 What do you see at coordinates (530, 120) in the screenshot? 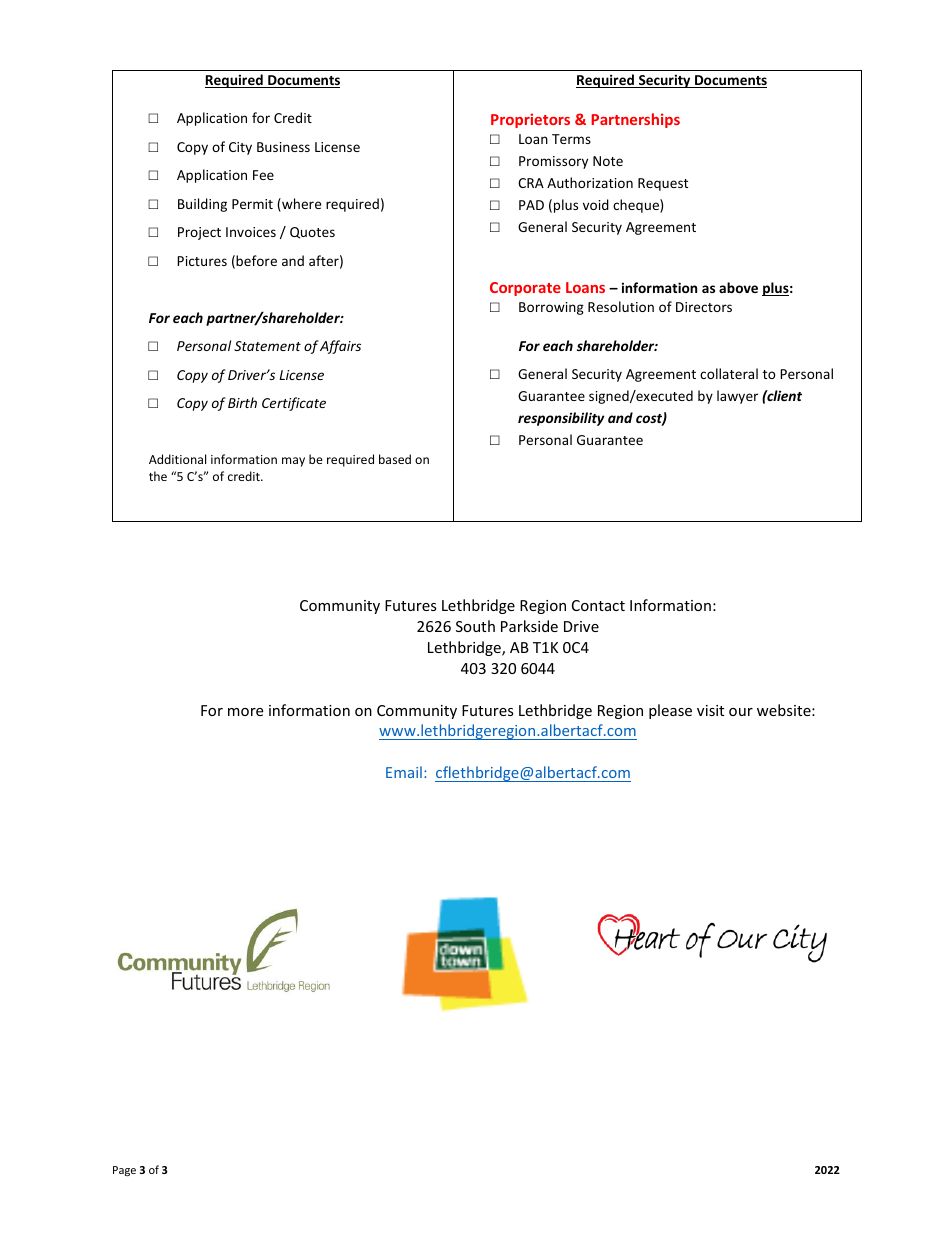
I see `Proprietors` at bounding box center [530, 120].
